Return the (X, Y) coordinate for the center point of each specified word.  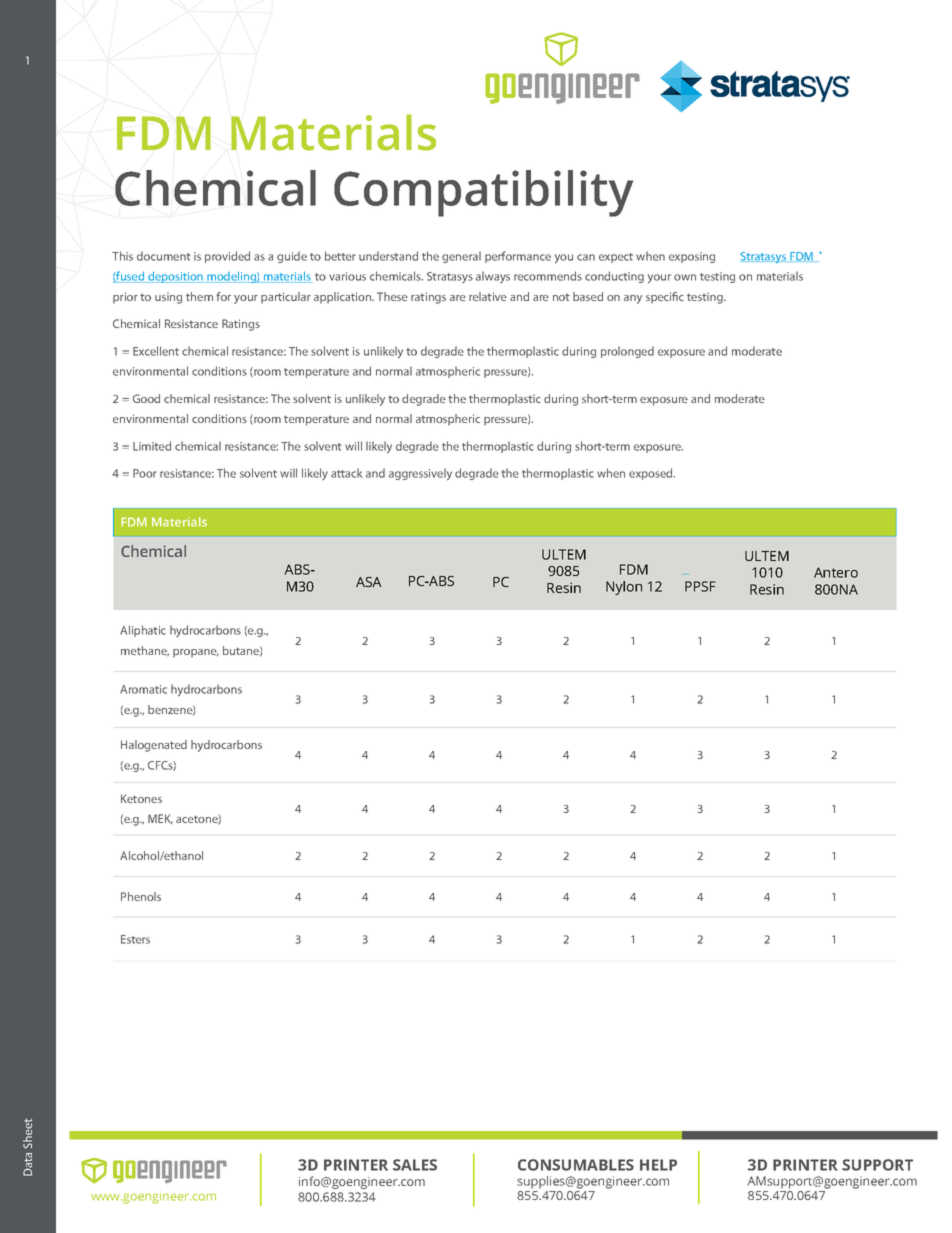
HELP (658, 1165)
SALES (415, 1165)
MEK (160, 819)
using (168, 298)
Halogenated (154, 746)
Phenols (141, 896)
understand (388, 256)
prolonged (627, 352)
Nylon (624, 588)
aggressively (420, 474)
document (164, 256)
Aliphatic (143, 631)
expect (616, 258)
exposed (652, 474)
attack (346, 473)
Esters (135, 939)
